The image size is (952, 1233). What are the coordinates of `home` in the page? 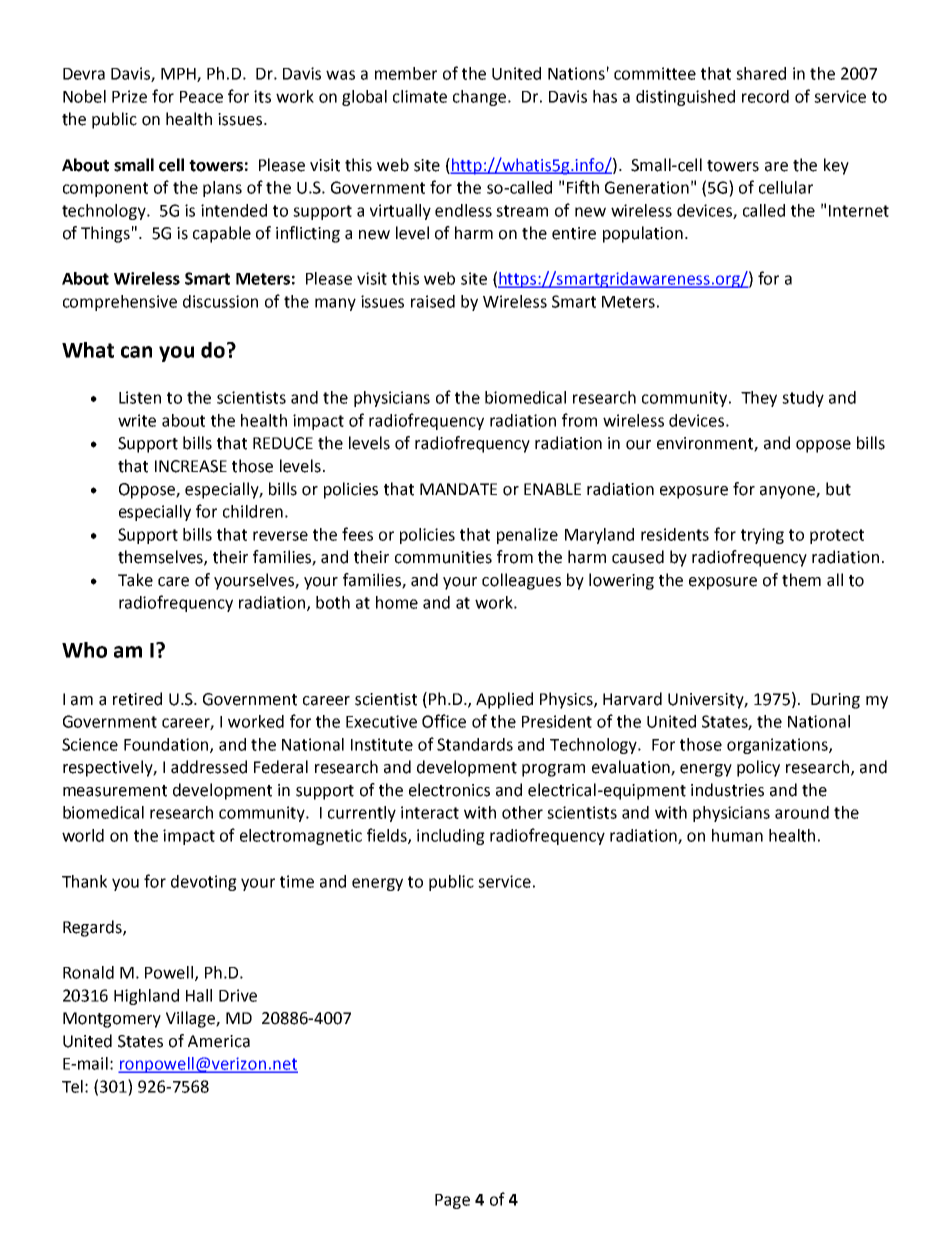 It's located at (397, 602).
